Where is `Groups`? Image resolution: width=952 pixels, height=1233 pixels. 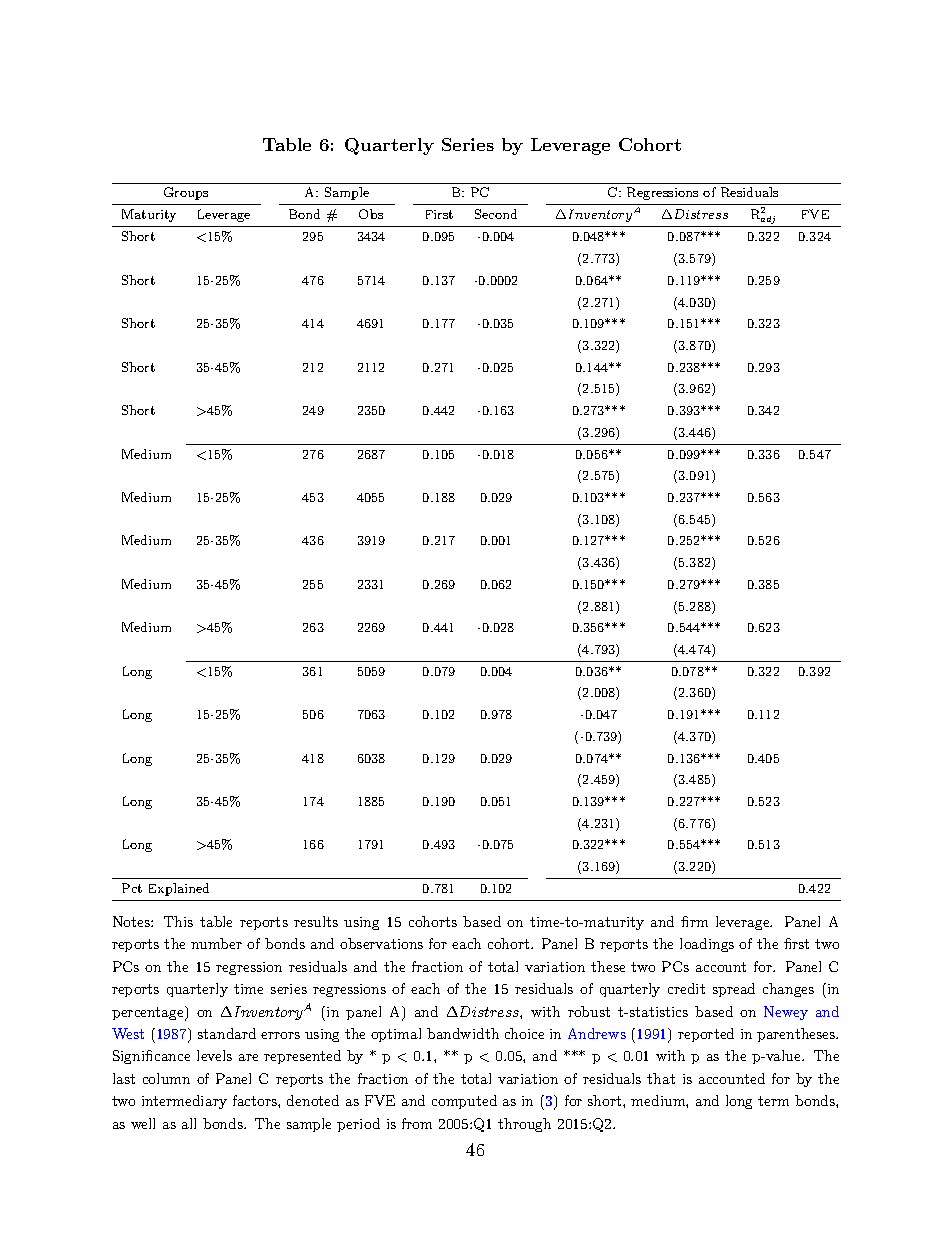 Groups is located at coordinates (186, 193).
